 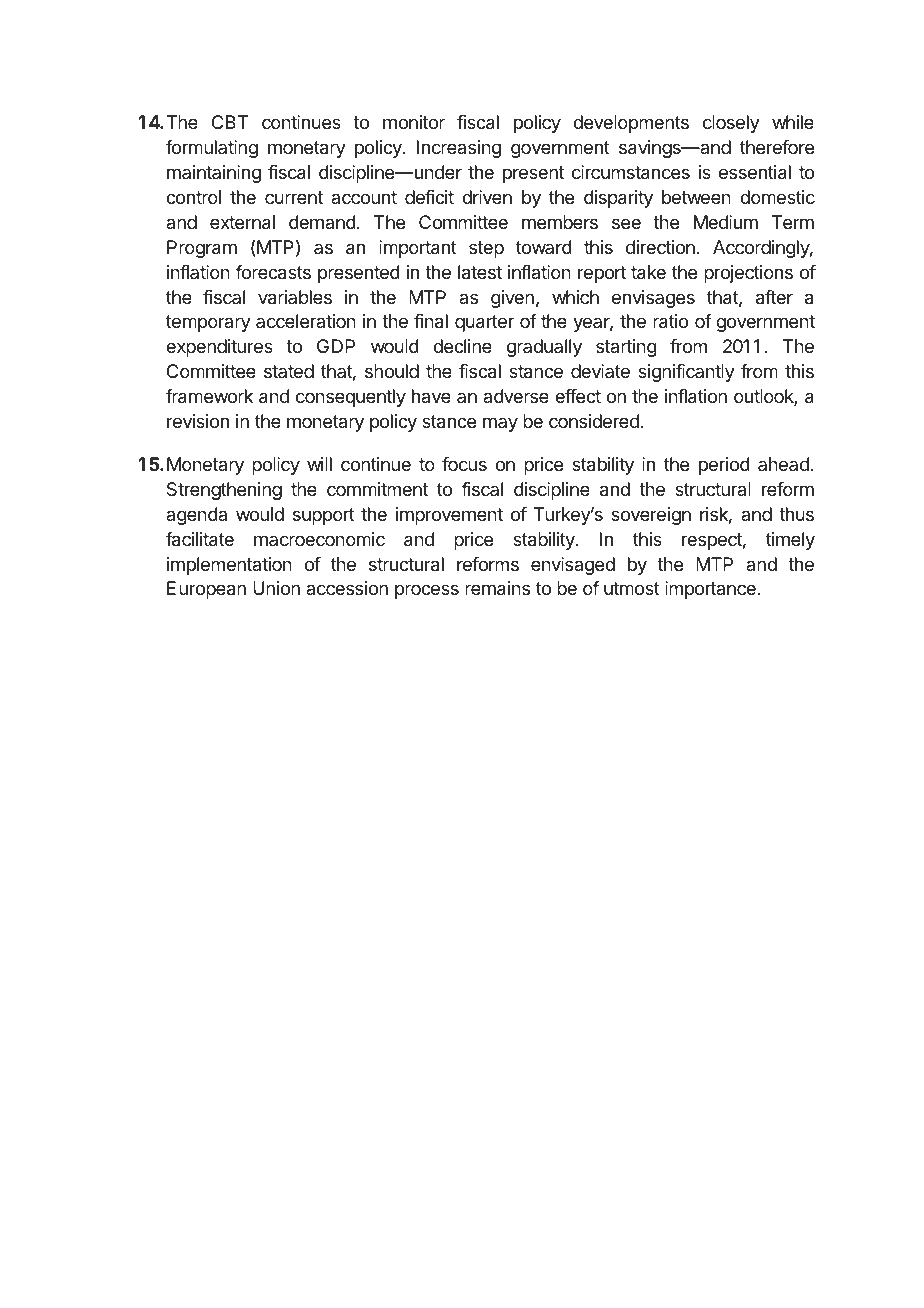 I want to click on remains, so click(x=497, y=588).
